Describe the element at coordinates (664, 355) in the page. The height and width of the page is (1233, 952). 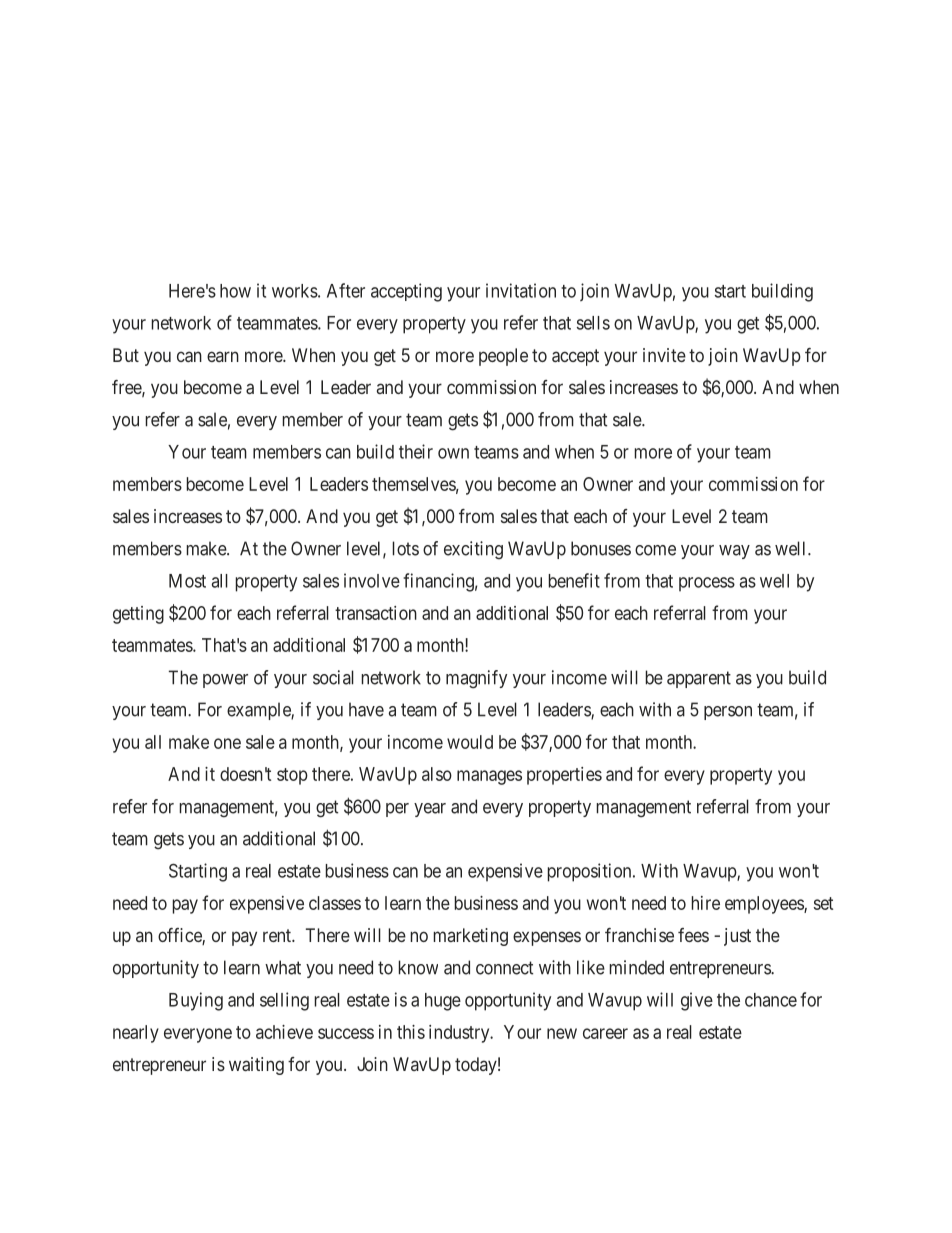
I see `invite` at that location.
